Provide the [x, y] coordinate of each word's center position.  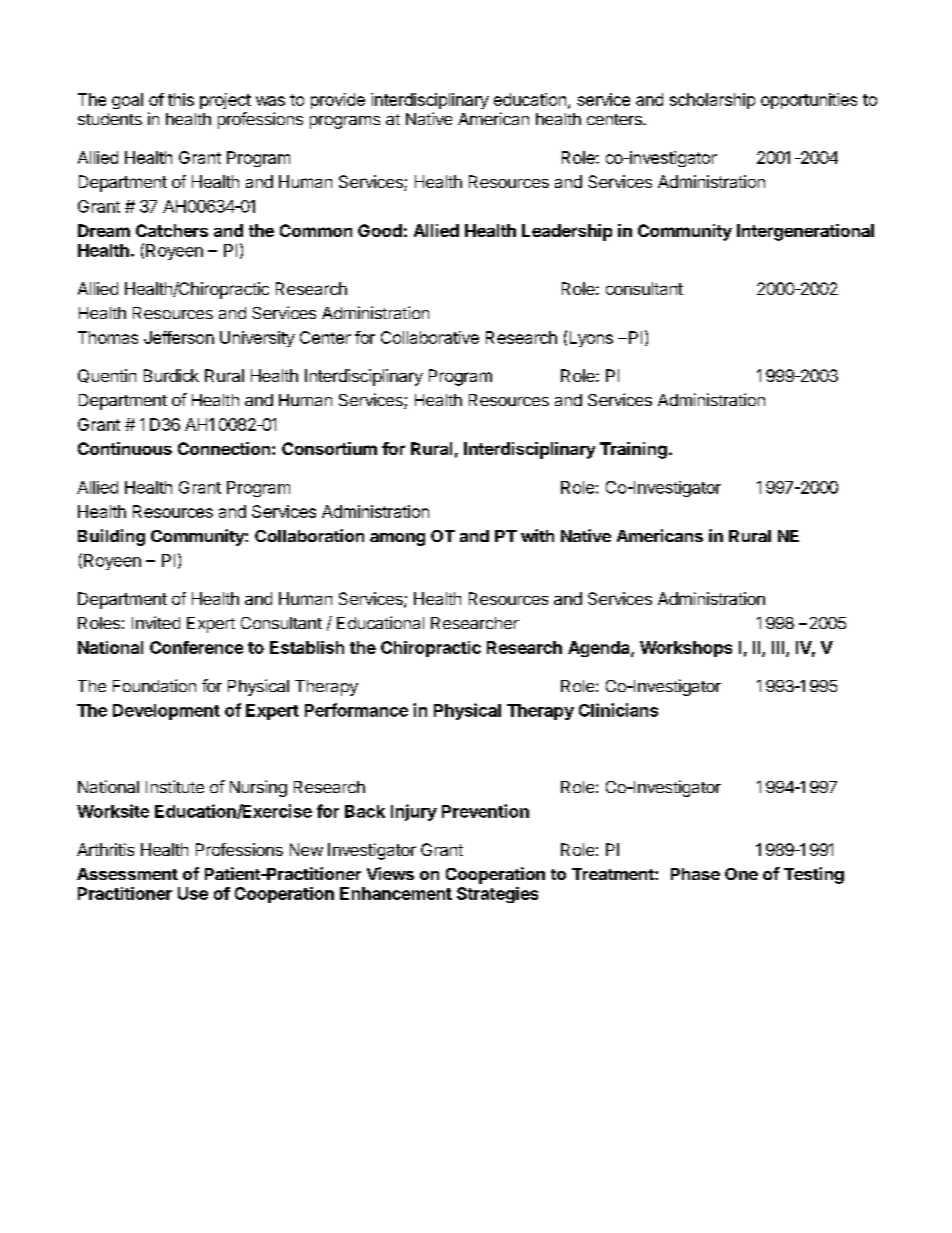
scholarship [712, 101]
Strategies [497, 895]
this [181, 99]
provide [338, 101]
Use [193, 893]
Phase [695, 874]
